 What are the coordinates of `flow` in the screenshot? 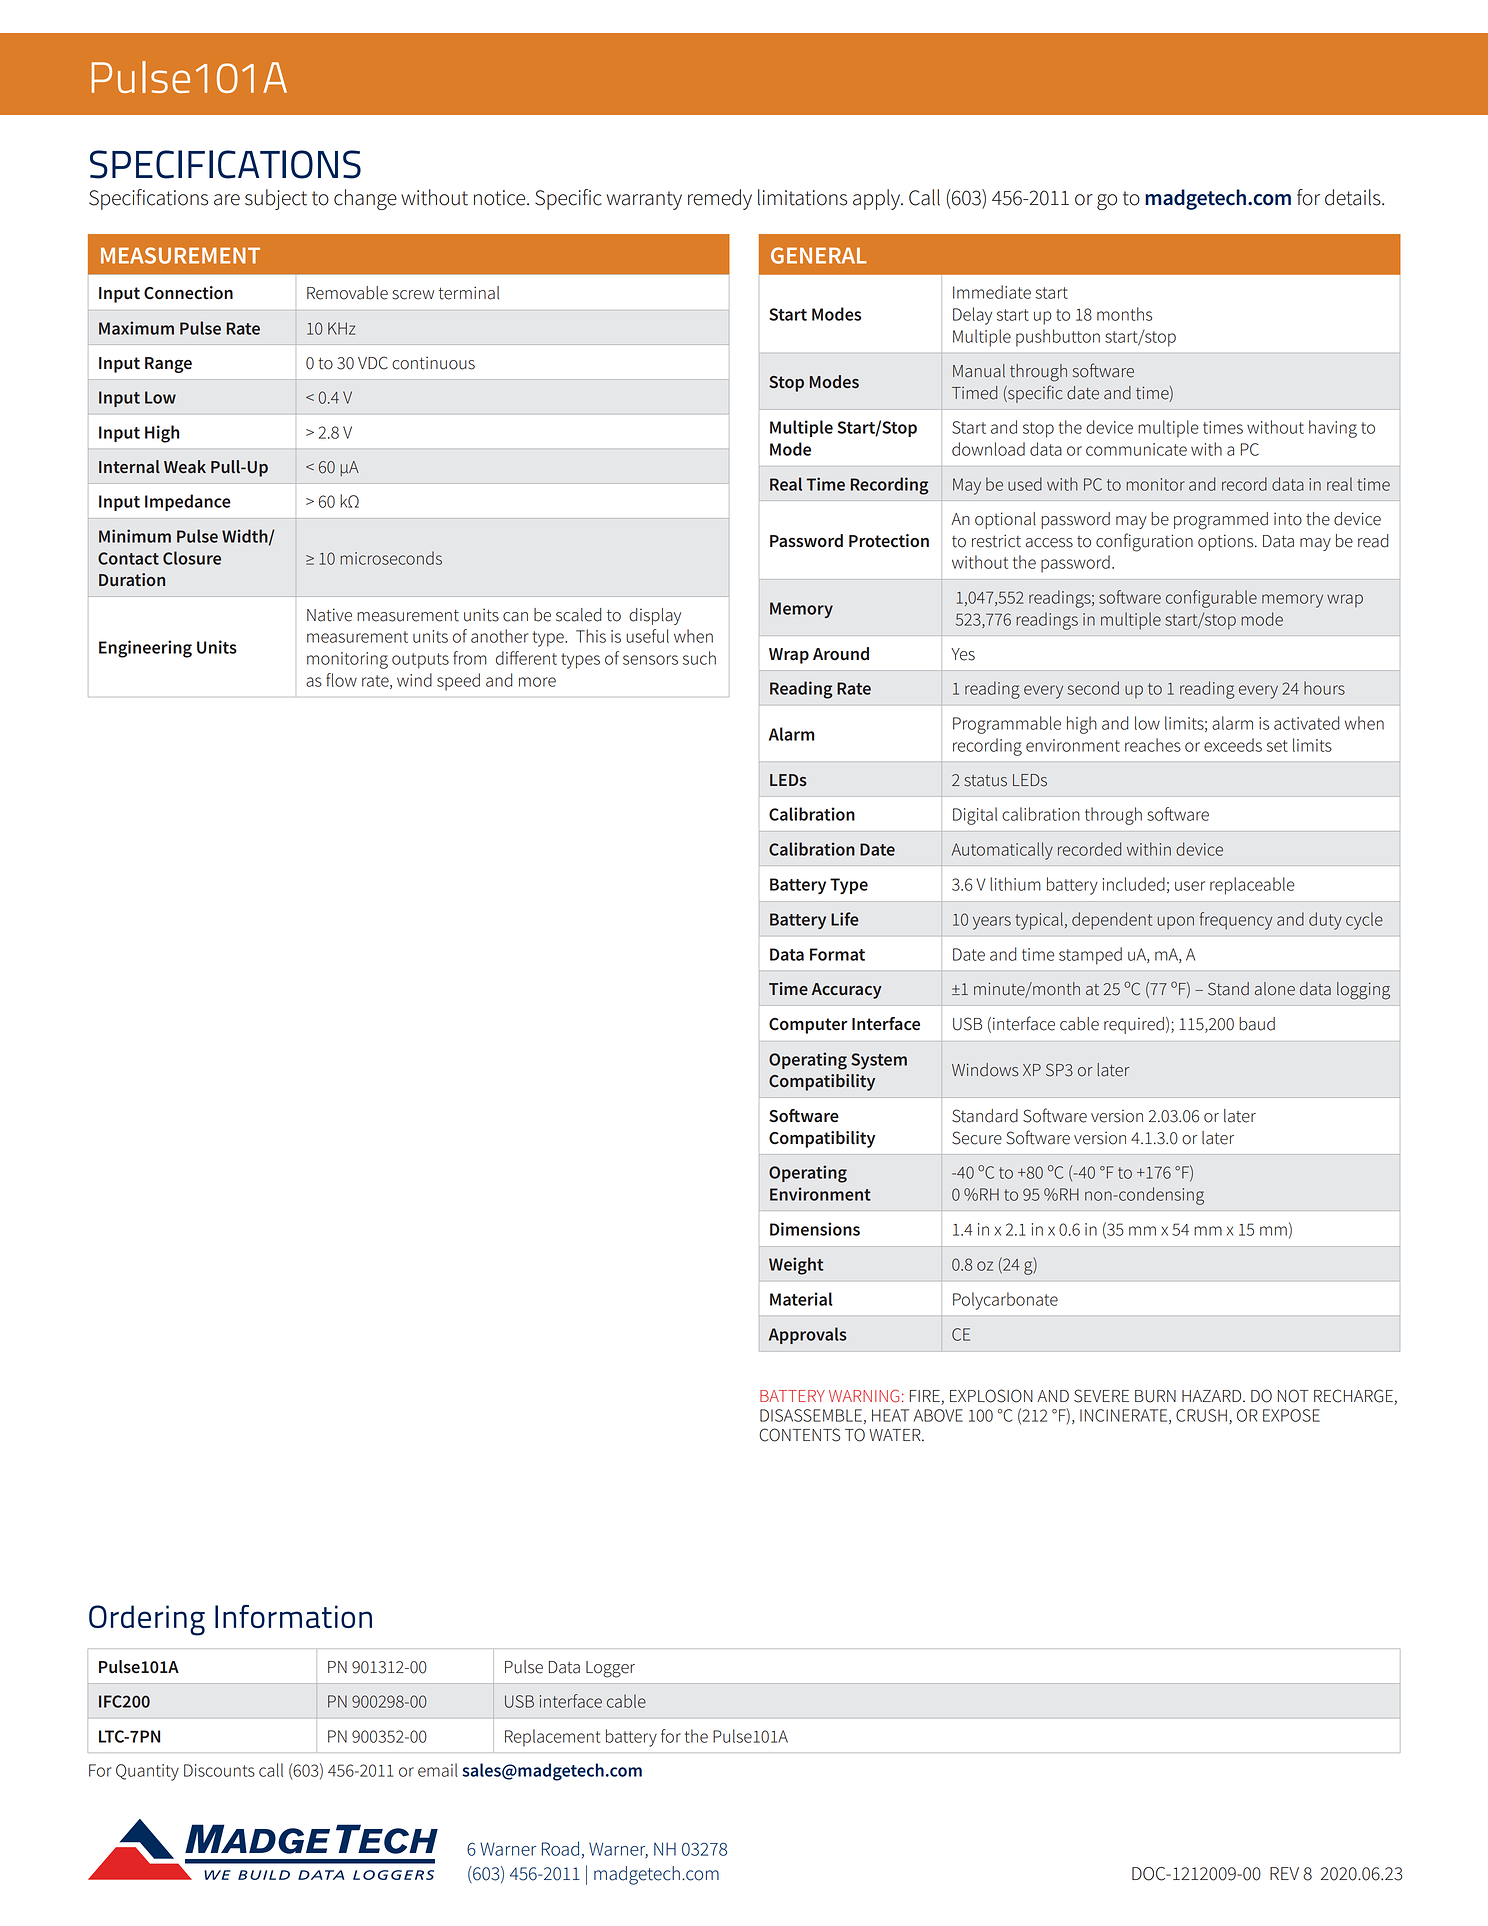 It's located at (341, 680).
